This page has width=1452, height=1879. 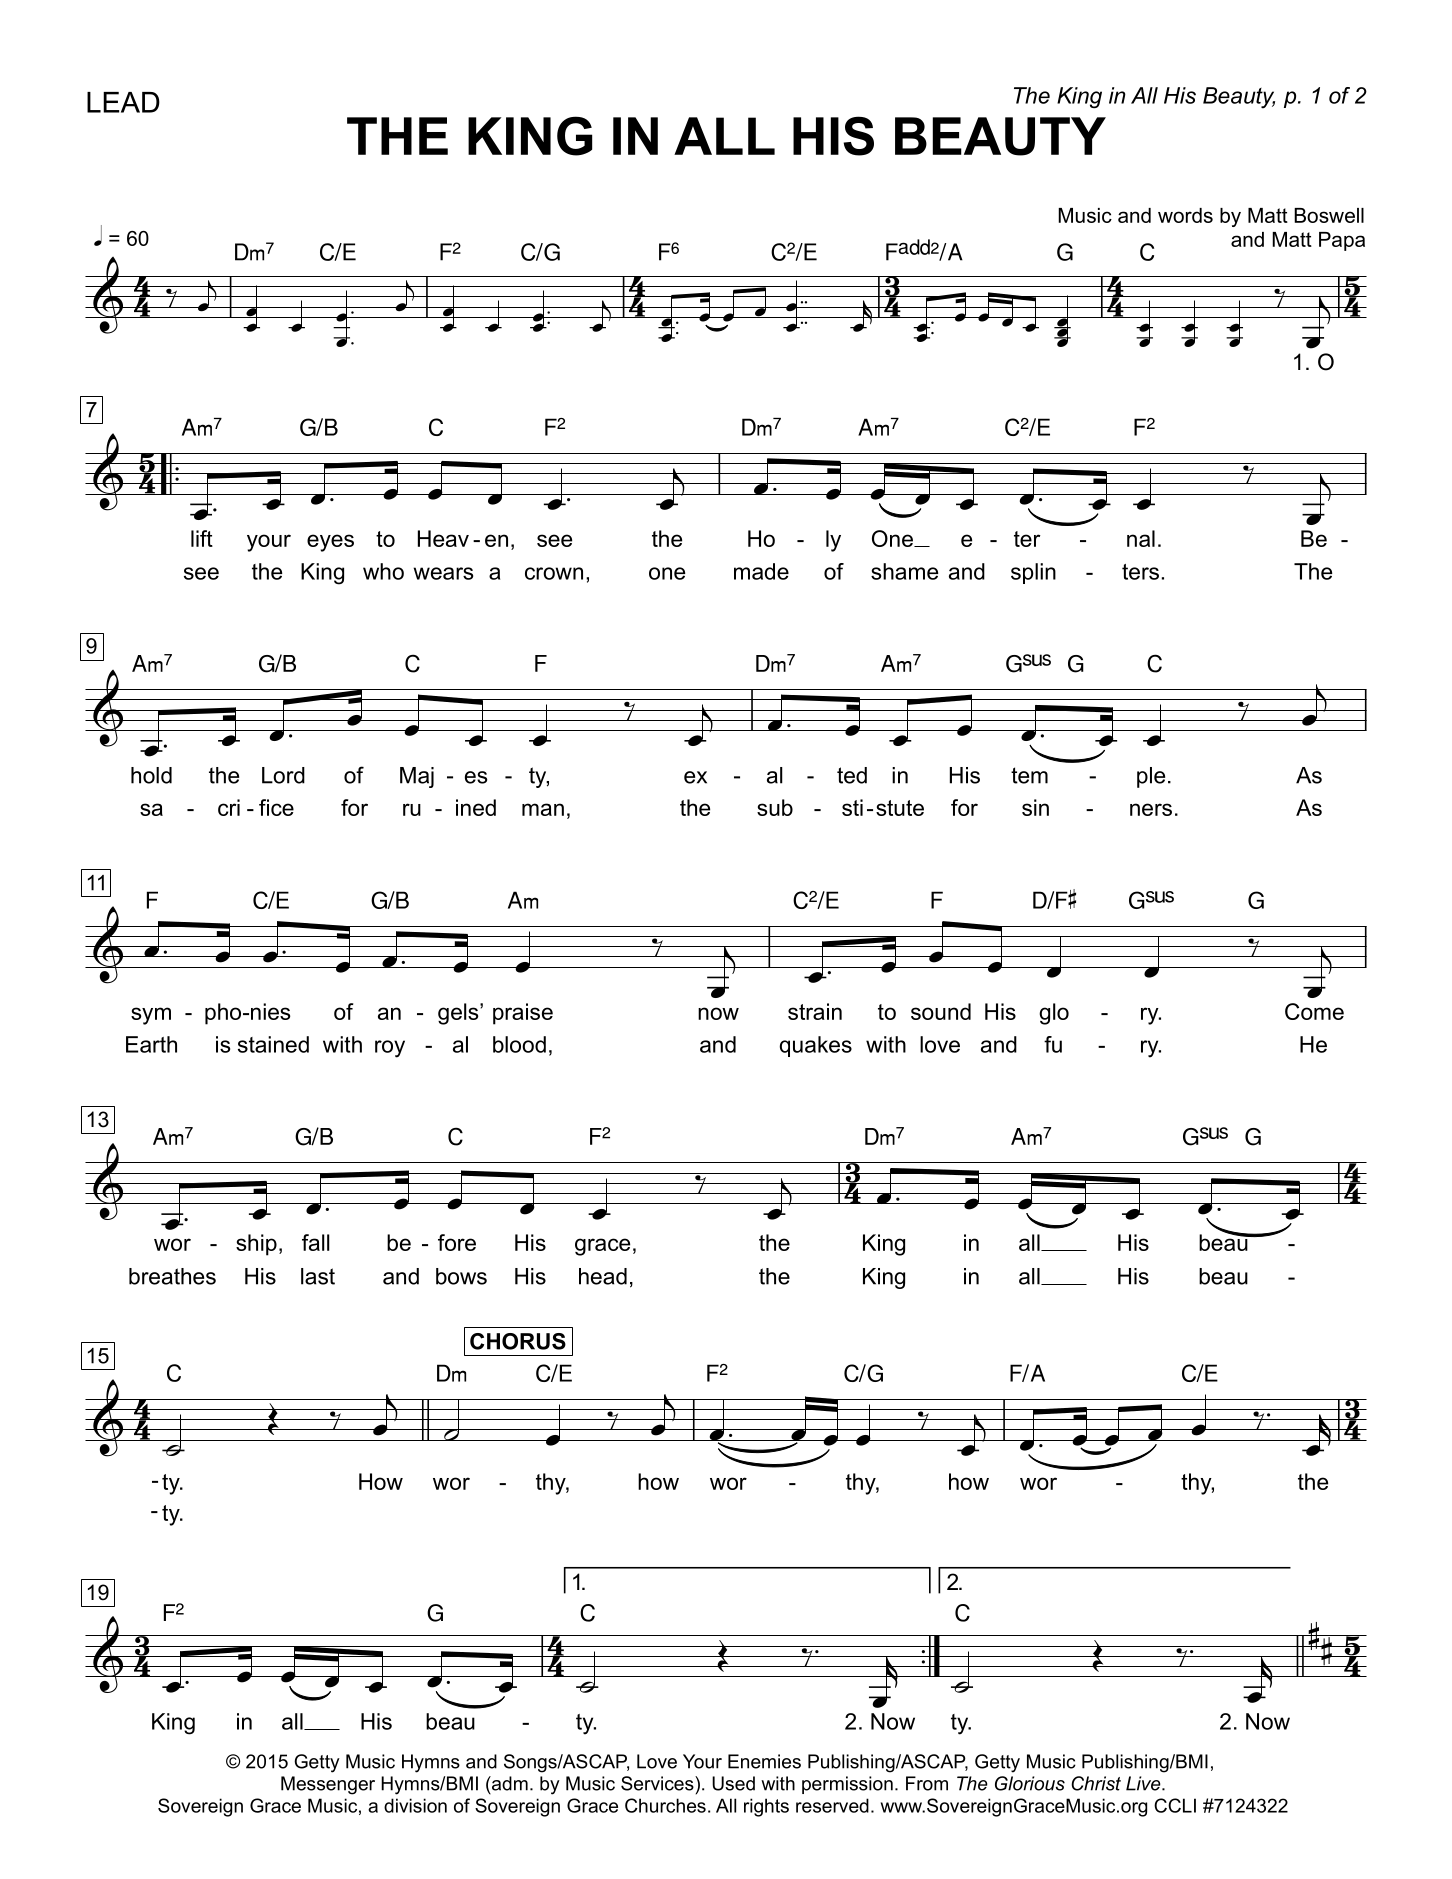 What do you see at coordinates (1151, 777) in the page?
I see `ple` at bounding box center [1151, 777].
